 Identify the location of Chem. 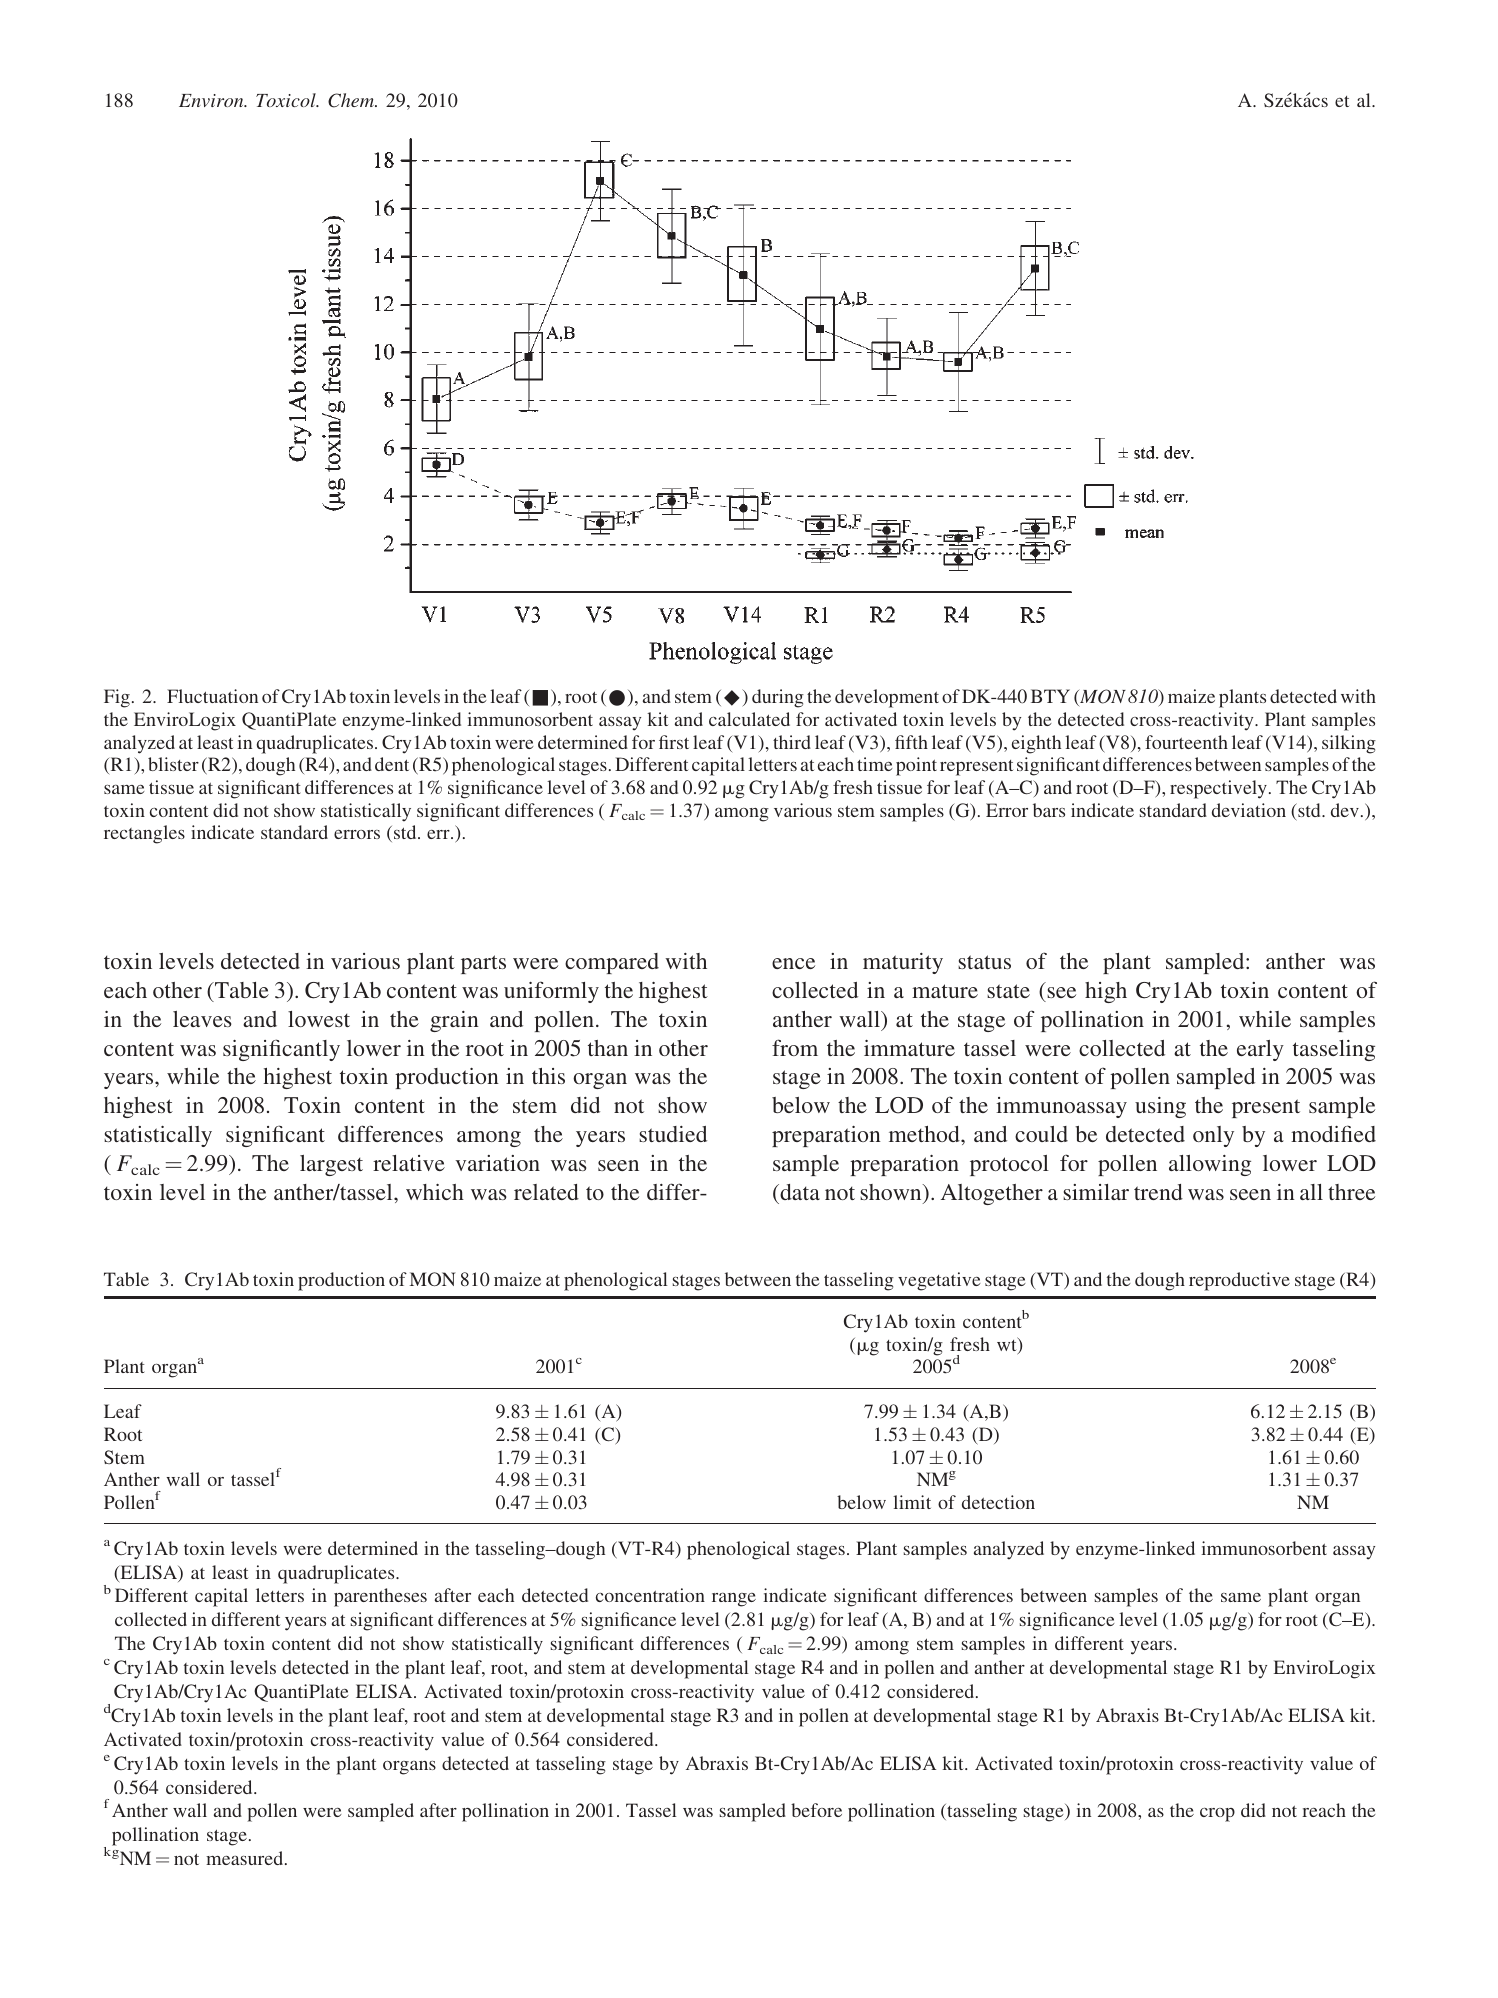
(352, 100).
